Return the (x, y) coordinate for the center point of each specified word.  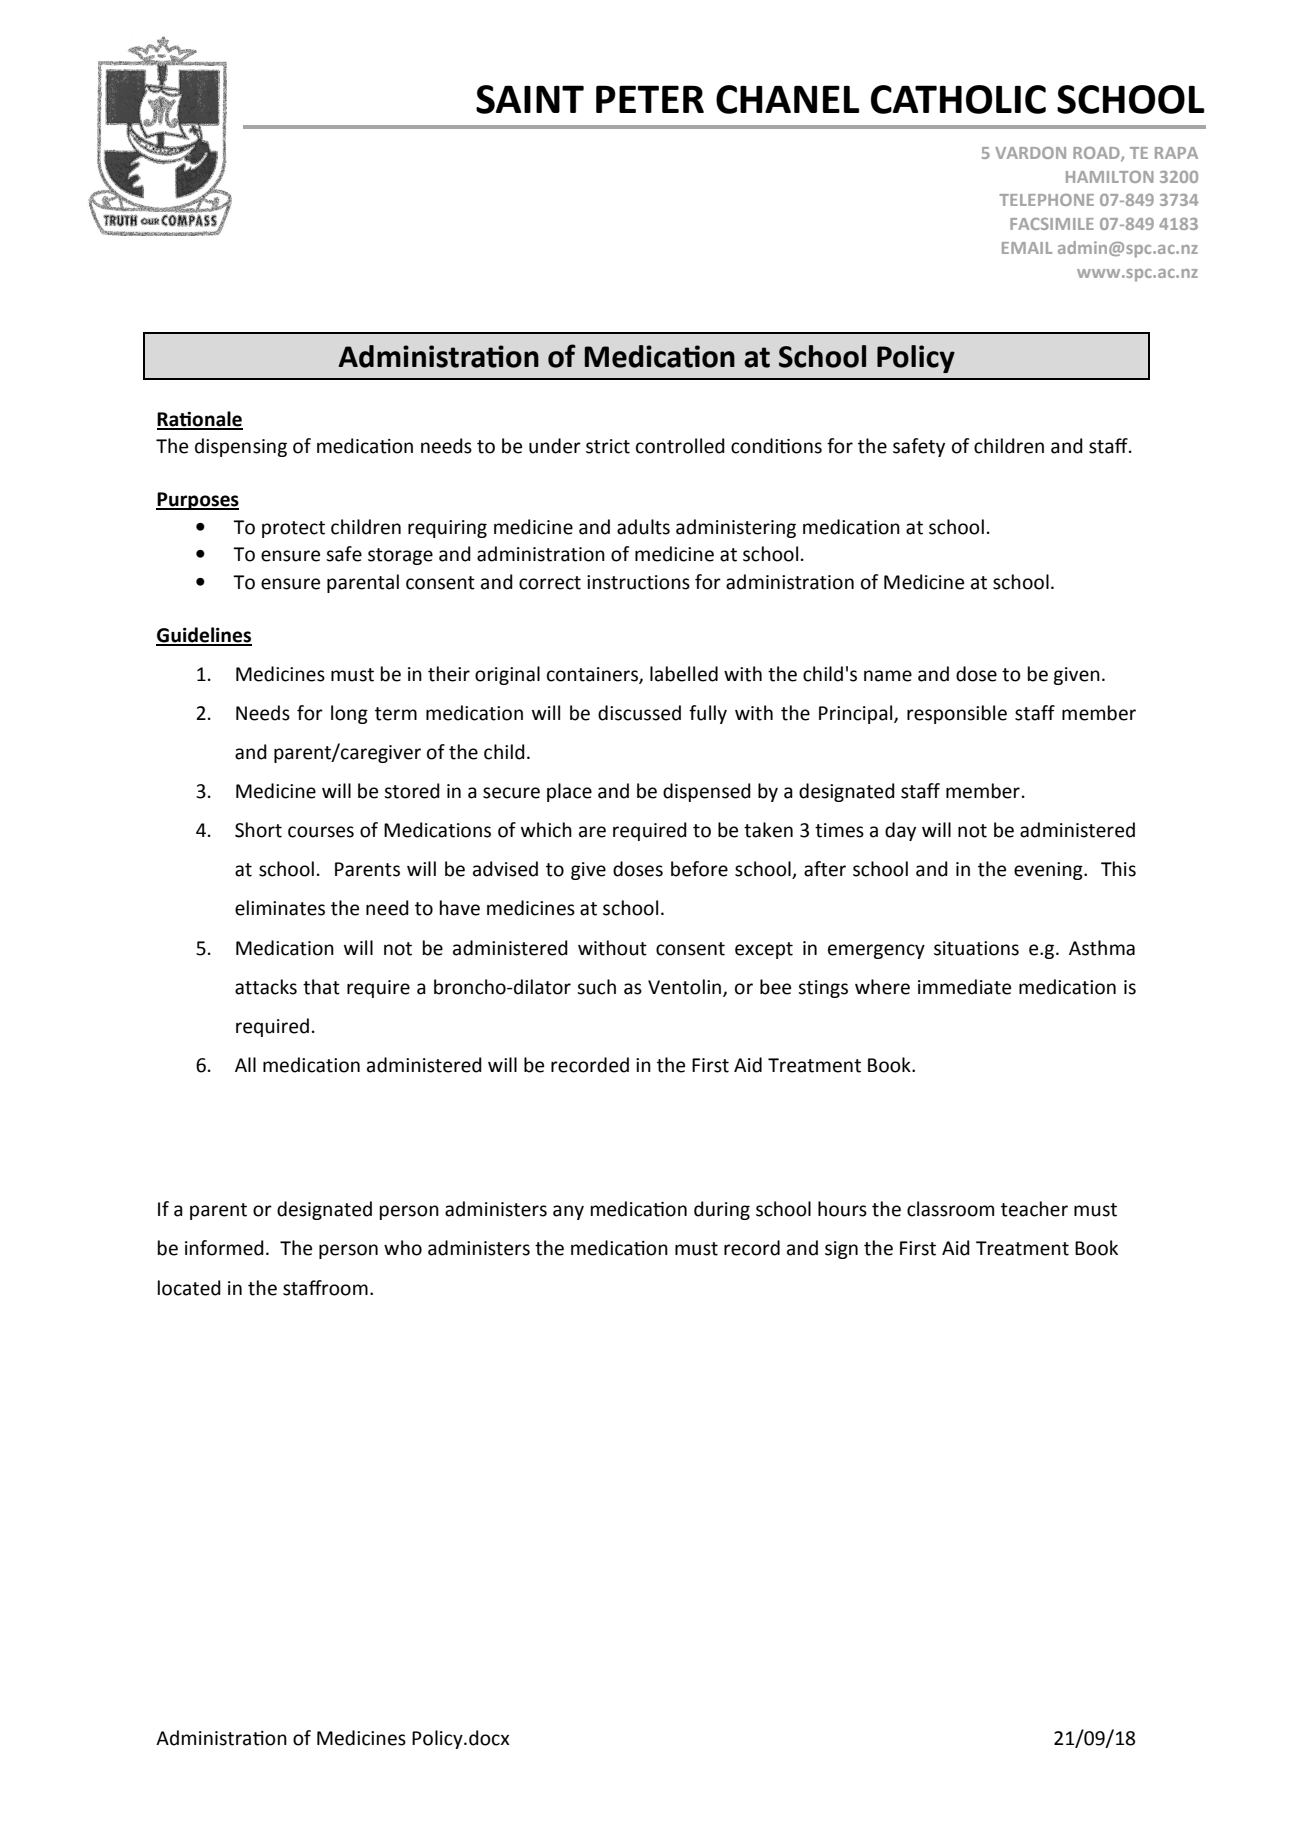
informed (224, 1248)
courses (321, 832)
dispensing (241, 447)
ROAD (1097, 154)
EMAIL (1027, 248)
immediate (964, 987)
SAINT (530, 99)
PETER (650, 99)
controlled (680, 446)
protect (293, 529)
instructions (638, 582)
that (321, 987)
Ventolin (686, 987)
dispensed (707, 792)
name (888, 676)
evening (1049, 871)
